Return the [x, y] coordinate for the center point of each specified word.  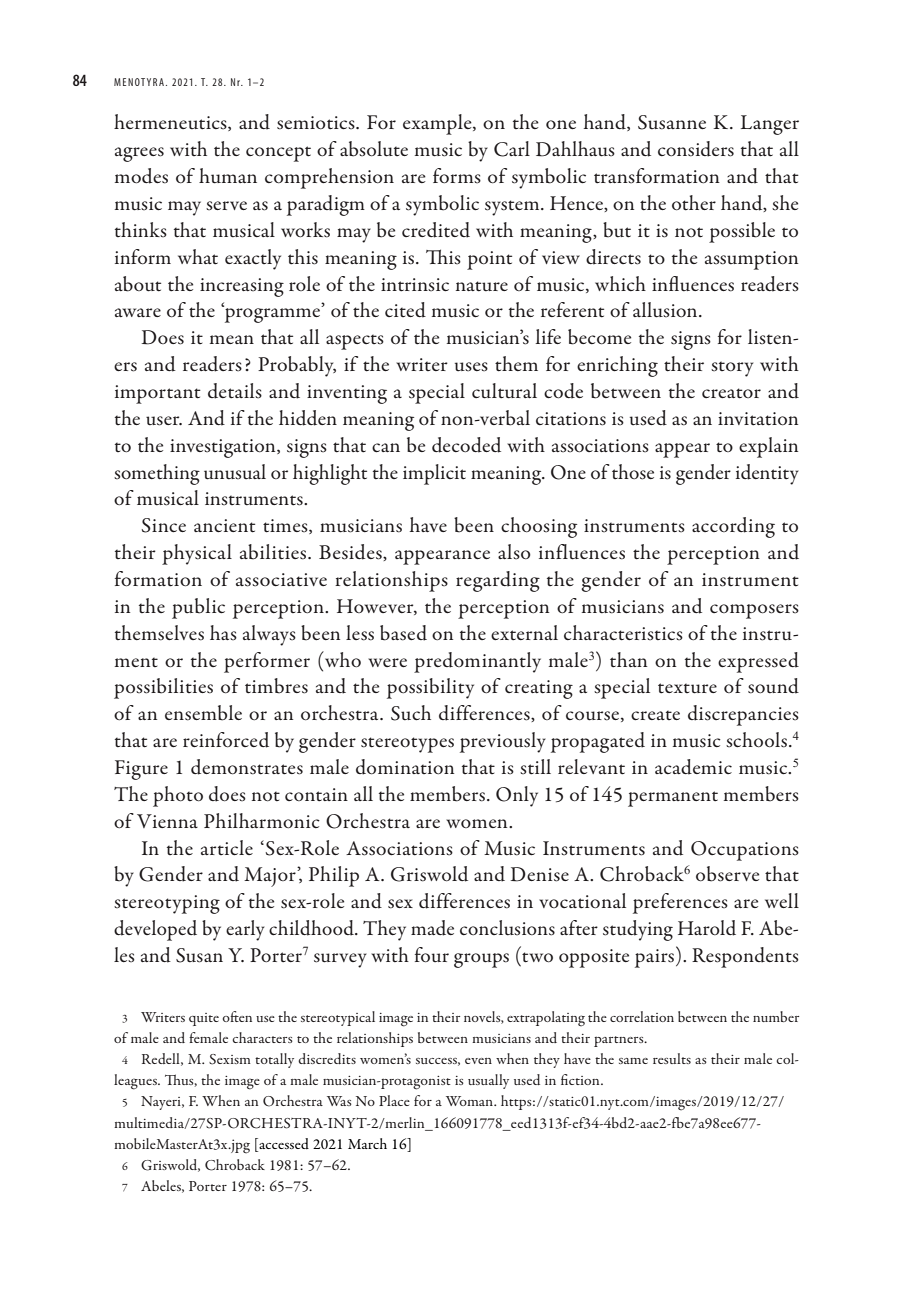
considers [696, 149]
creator [731, 393]
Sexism [230, 1059]
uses [471, 367]
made [432, 928]
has [223, 633]
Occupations [745, 851]
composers [754, 611]
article [227, 847]
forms [457, 176]
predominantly [477, 662]
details [235, 391]
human [228, 176]
